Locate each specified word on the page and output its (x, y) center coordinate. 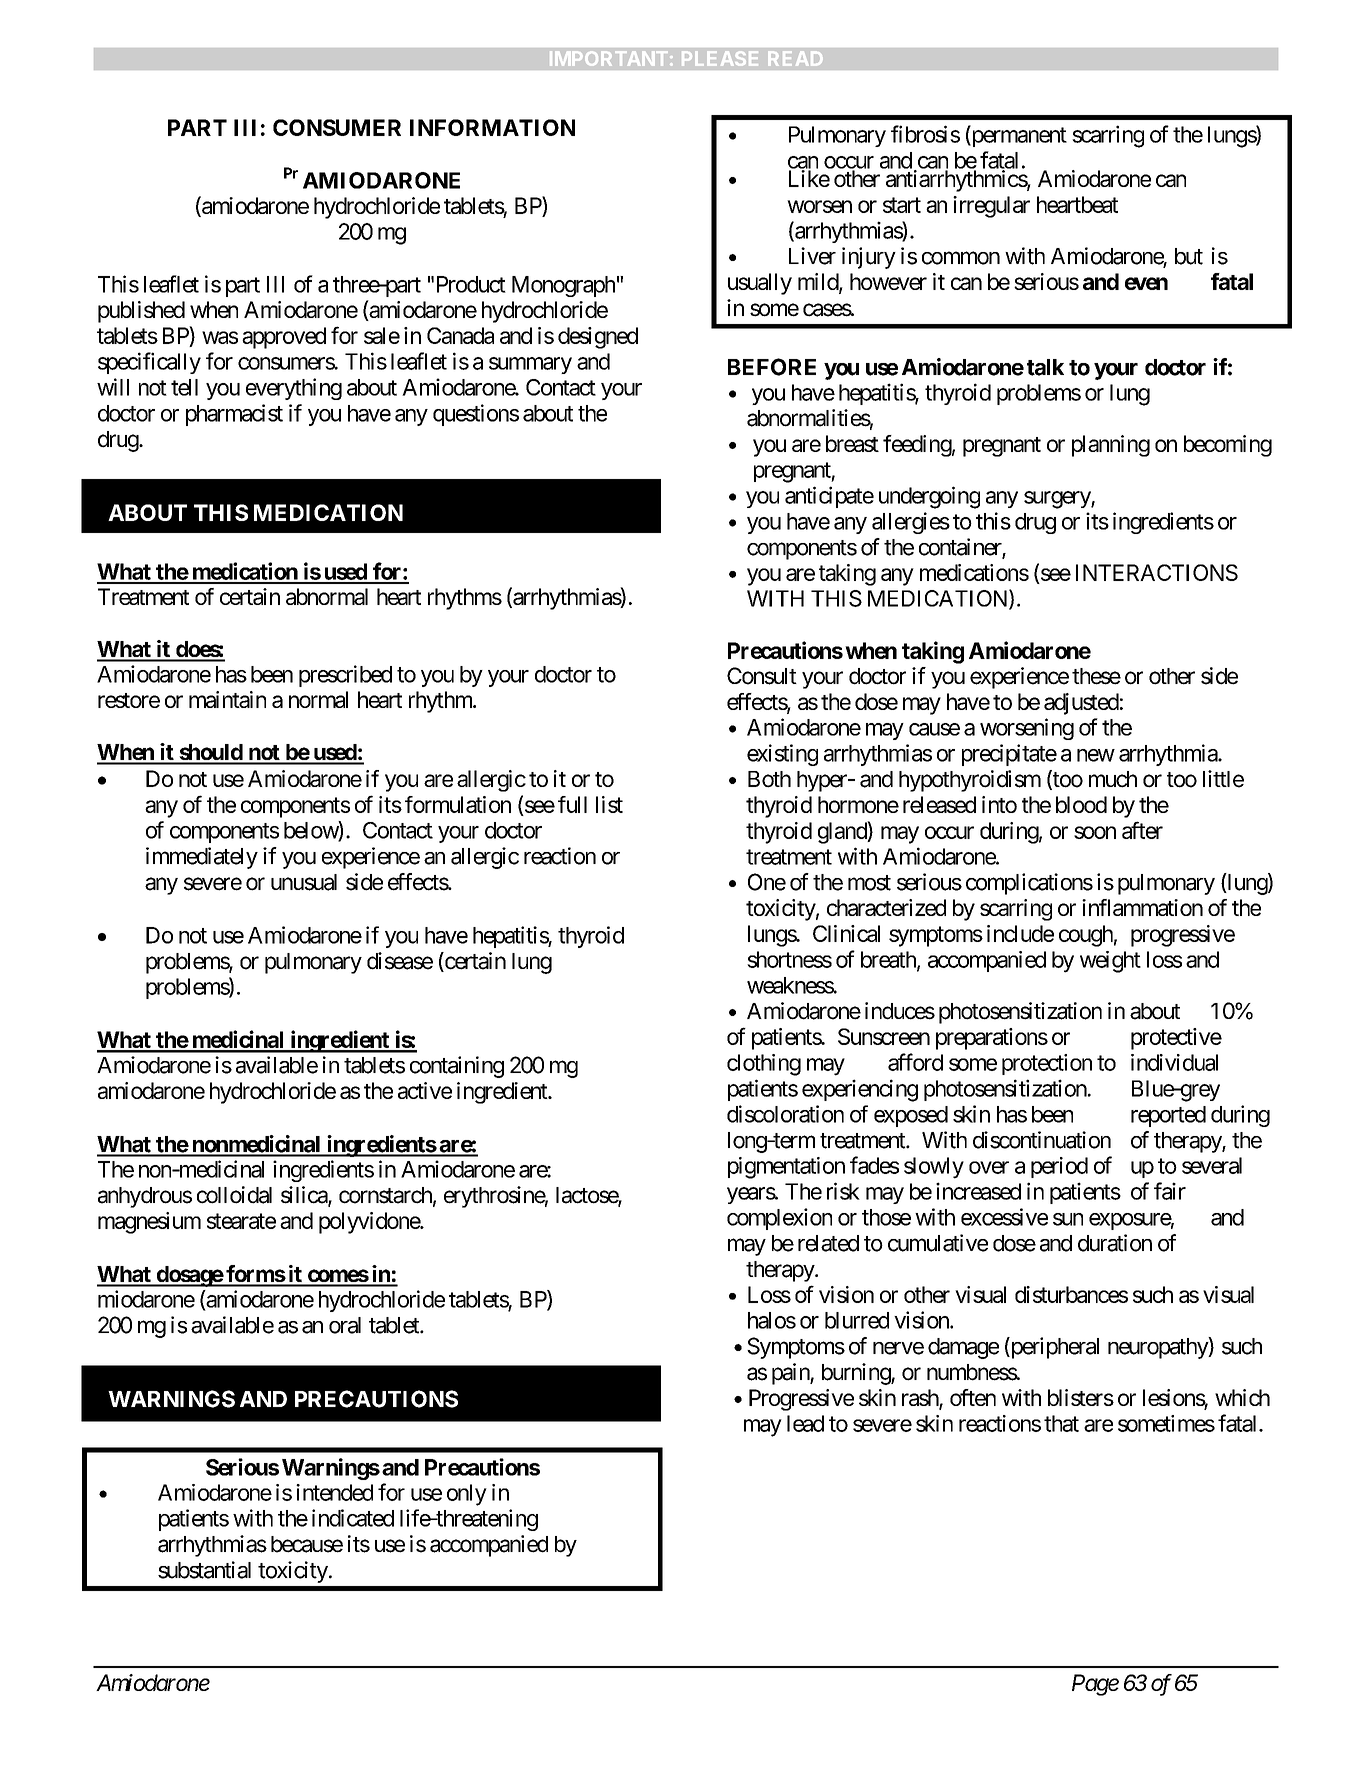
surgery (1058, 500)
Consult (762, 676)
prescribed (345, 676)
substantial (204, 1570)
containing (457, 1067)
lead (805, 1423)
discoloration (785, 1114)
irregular (991, 207)
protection (1047, 1064)
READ (795, 58)
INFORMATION (492, 127)
